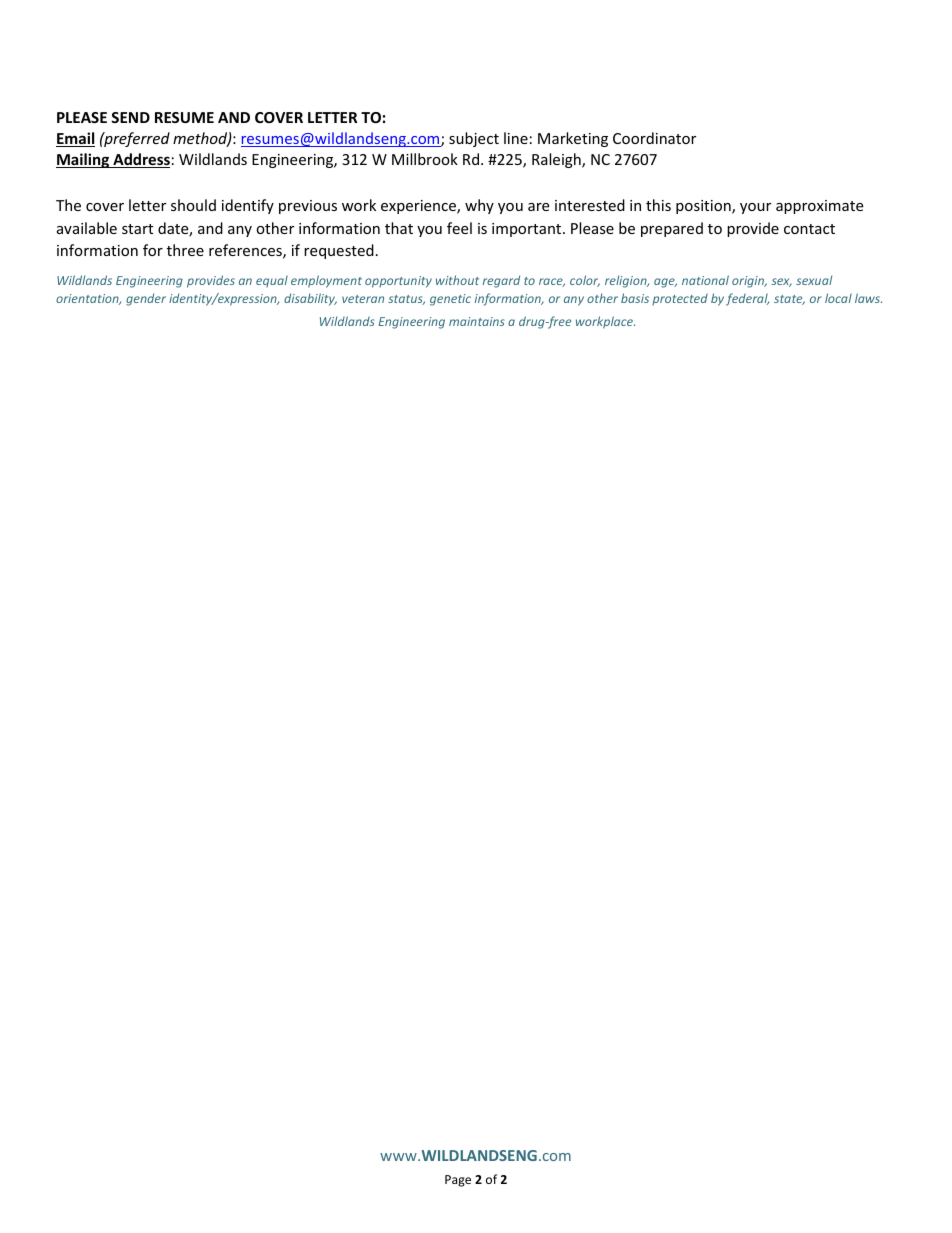 Image resolution: width=952 pixels, height=1233 pixels. What do you see at coordinates (789, 300) in the image?
I see `state` at bounding box center [789, 300].
